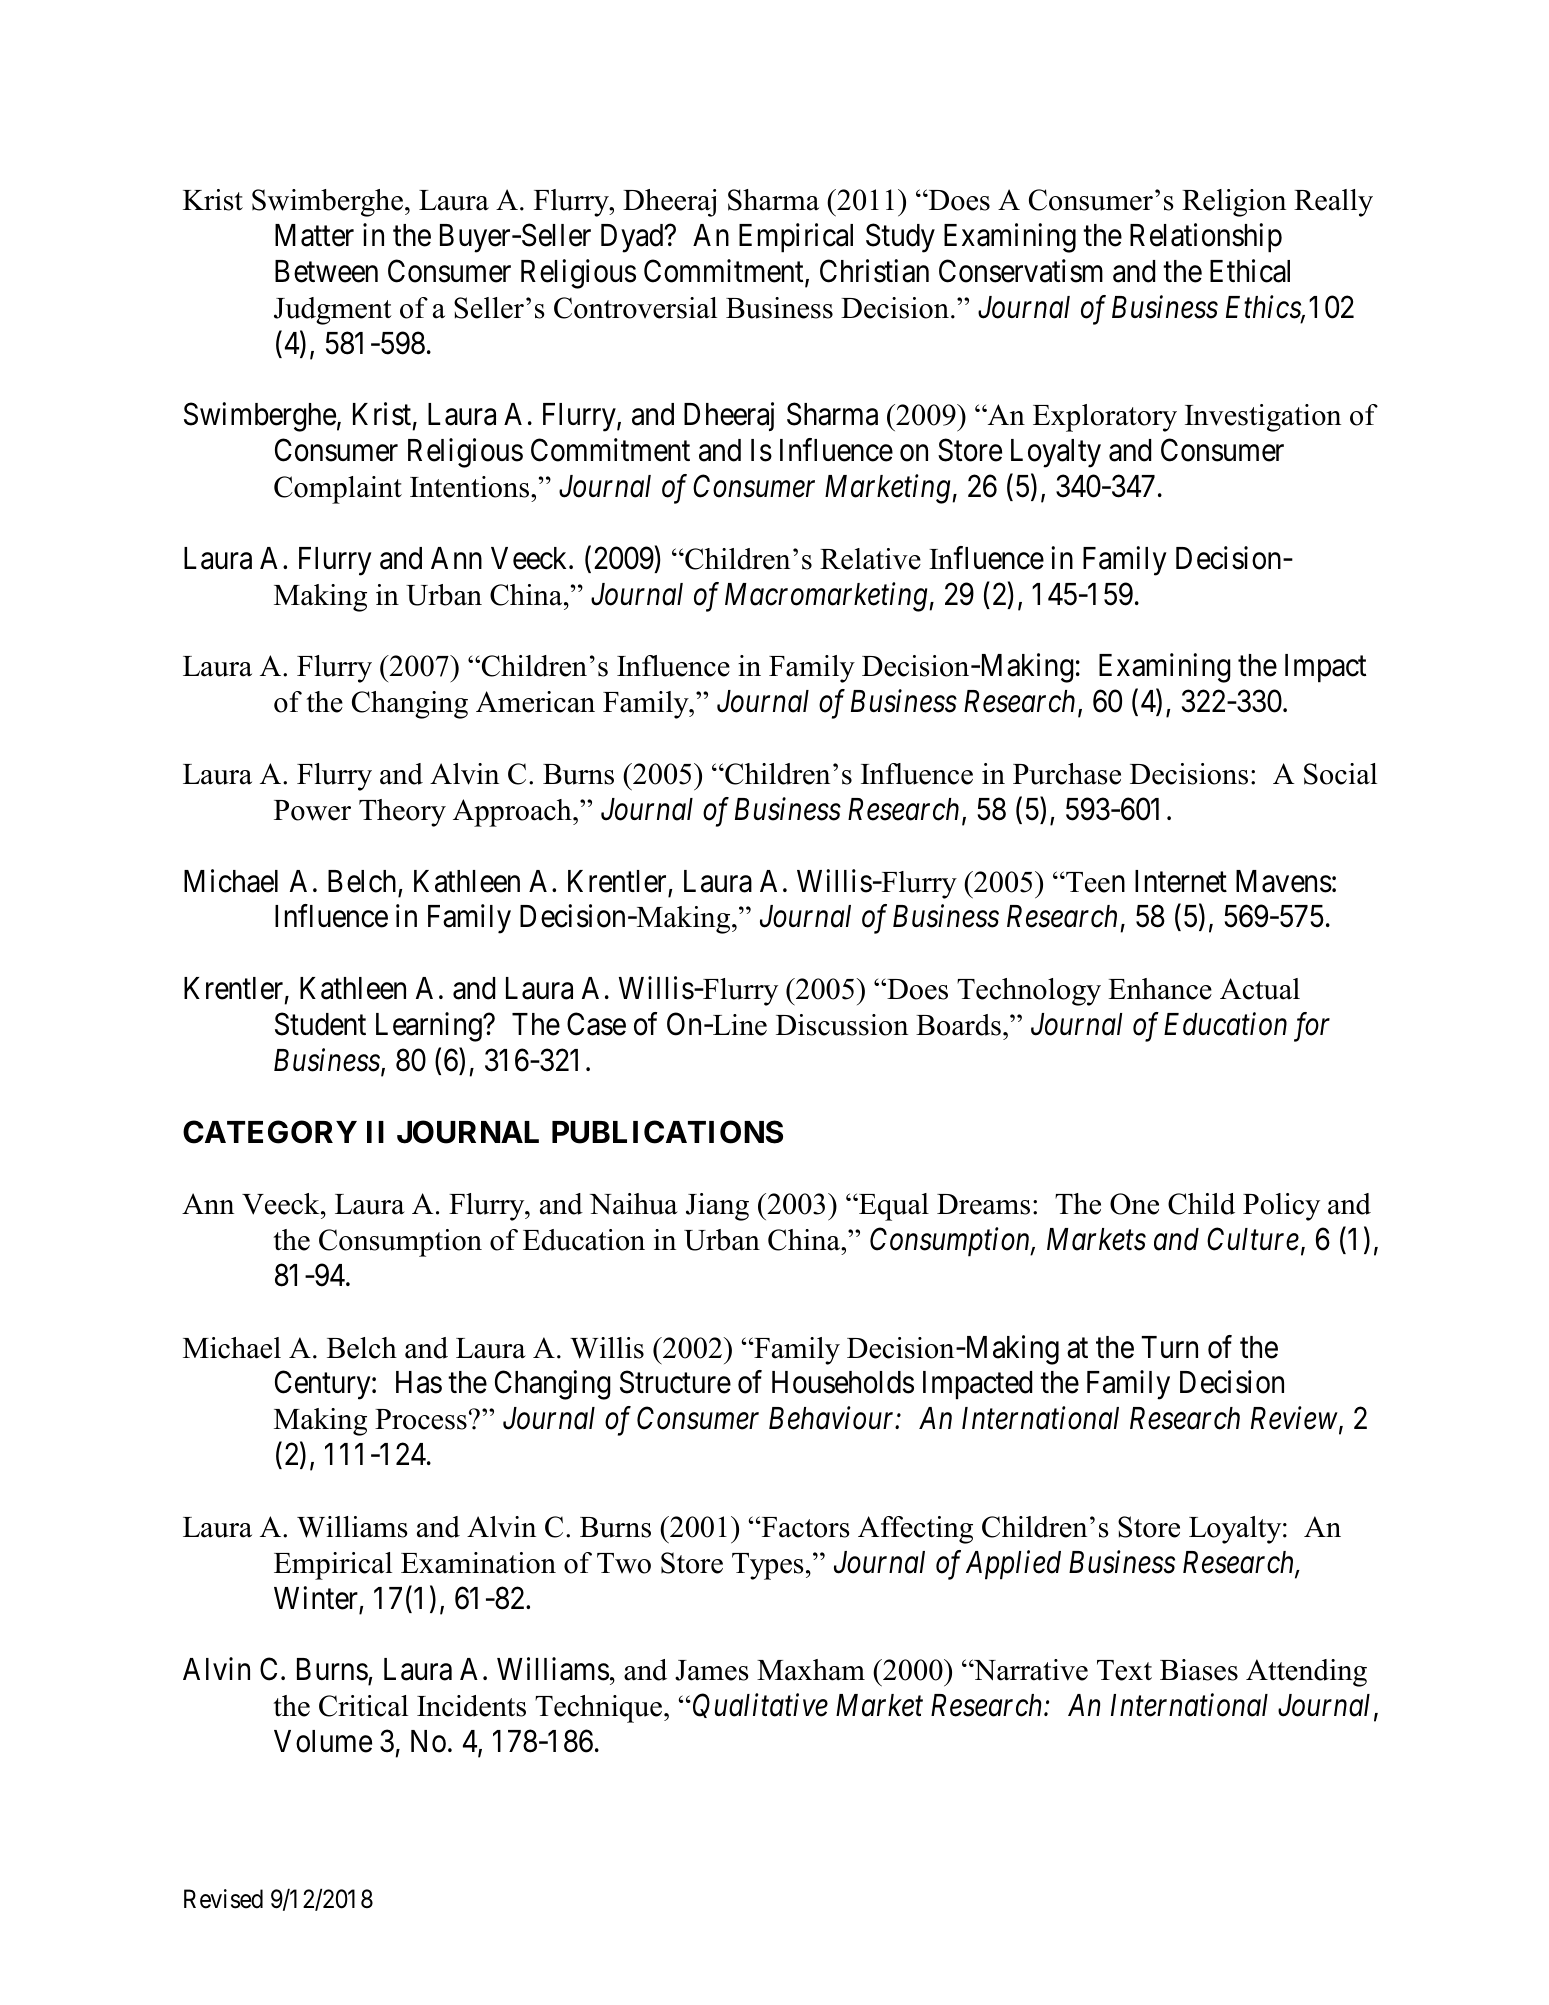  What do you see at coordinates (323, 1741) in the image?
I see `Volume` at bounding box center [323, 1741].
